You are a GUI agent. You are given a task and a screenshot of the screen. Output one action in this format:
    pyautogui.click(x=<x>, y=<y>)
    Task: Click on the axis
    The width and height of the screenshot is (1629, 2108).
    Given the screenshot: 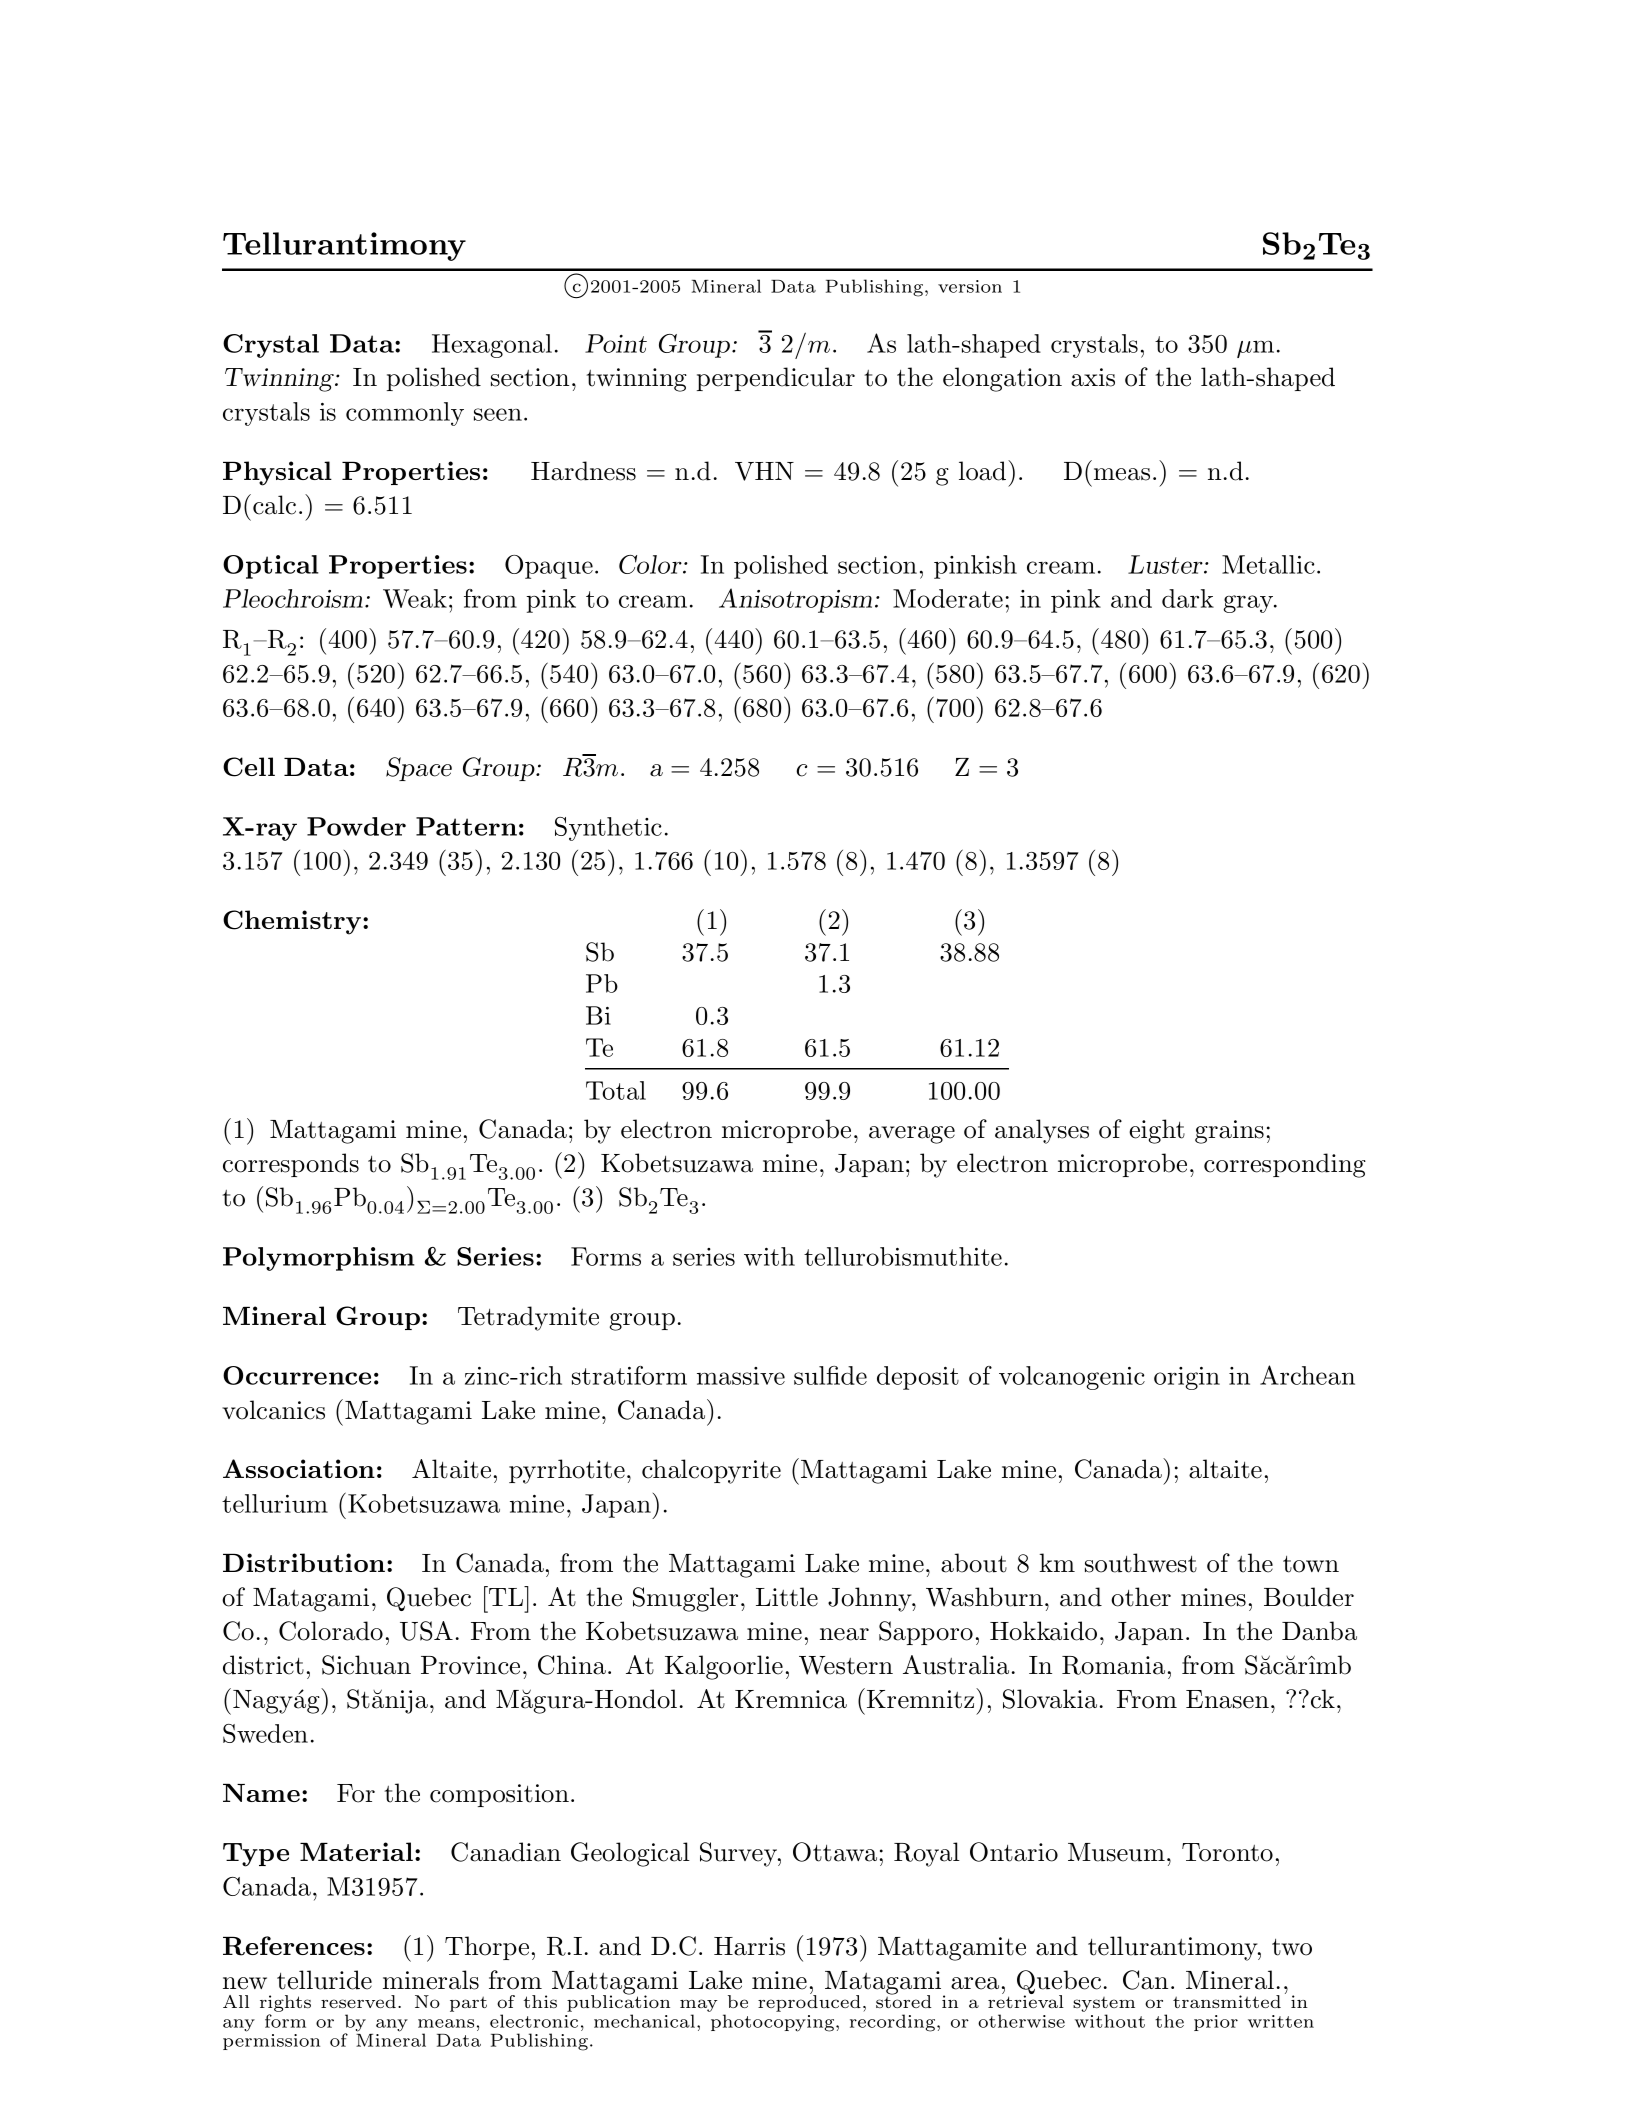 What is the action you would take?
    pyautogui.click(x=1093, y=377)
